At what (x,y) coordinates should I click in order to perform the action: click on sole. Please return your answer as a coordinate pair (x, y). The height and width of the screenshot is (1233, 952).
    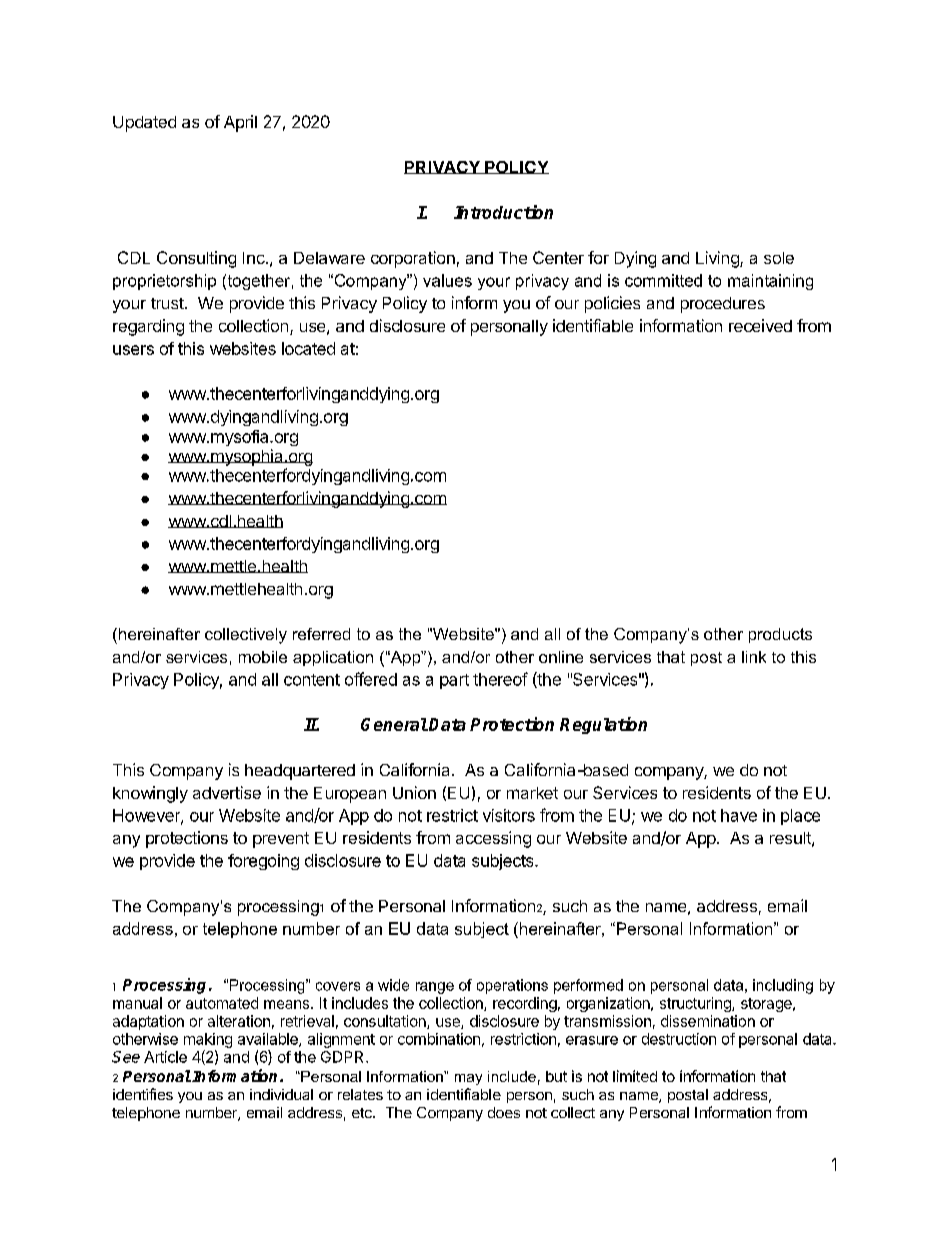
    Looking at the image, I should click on (779, 258).
